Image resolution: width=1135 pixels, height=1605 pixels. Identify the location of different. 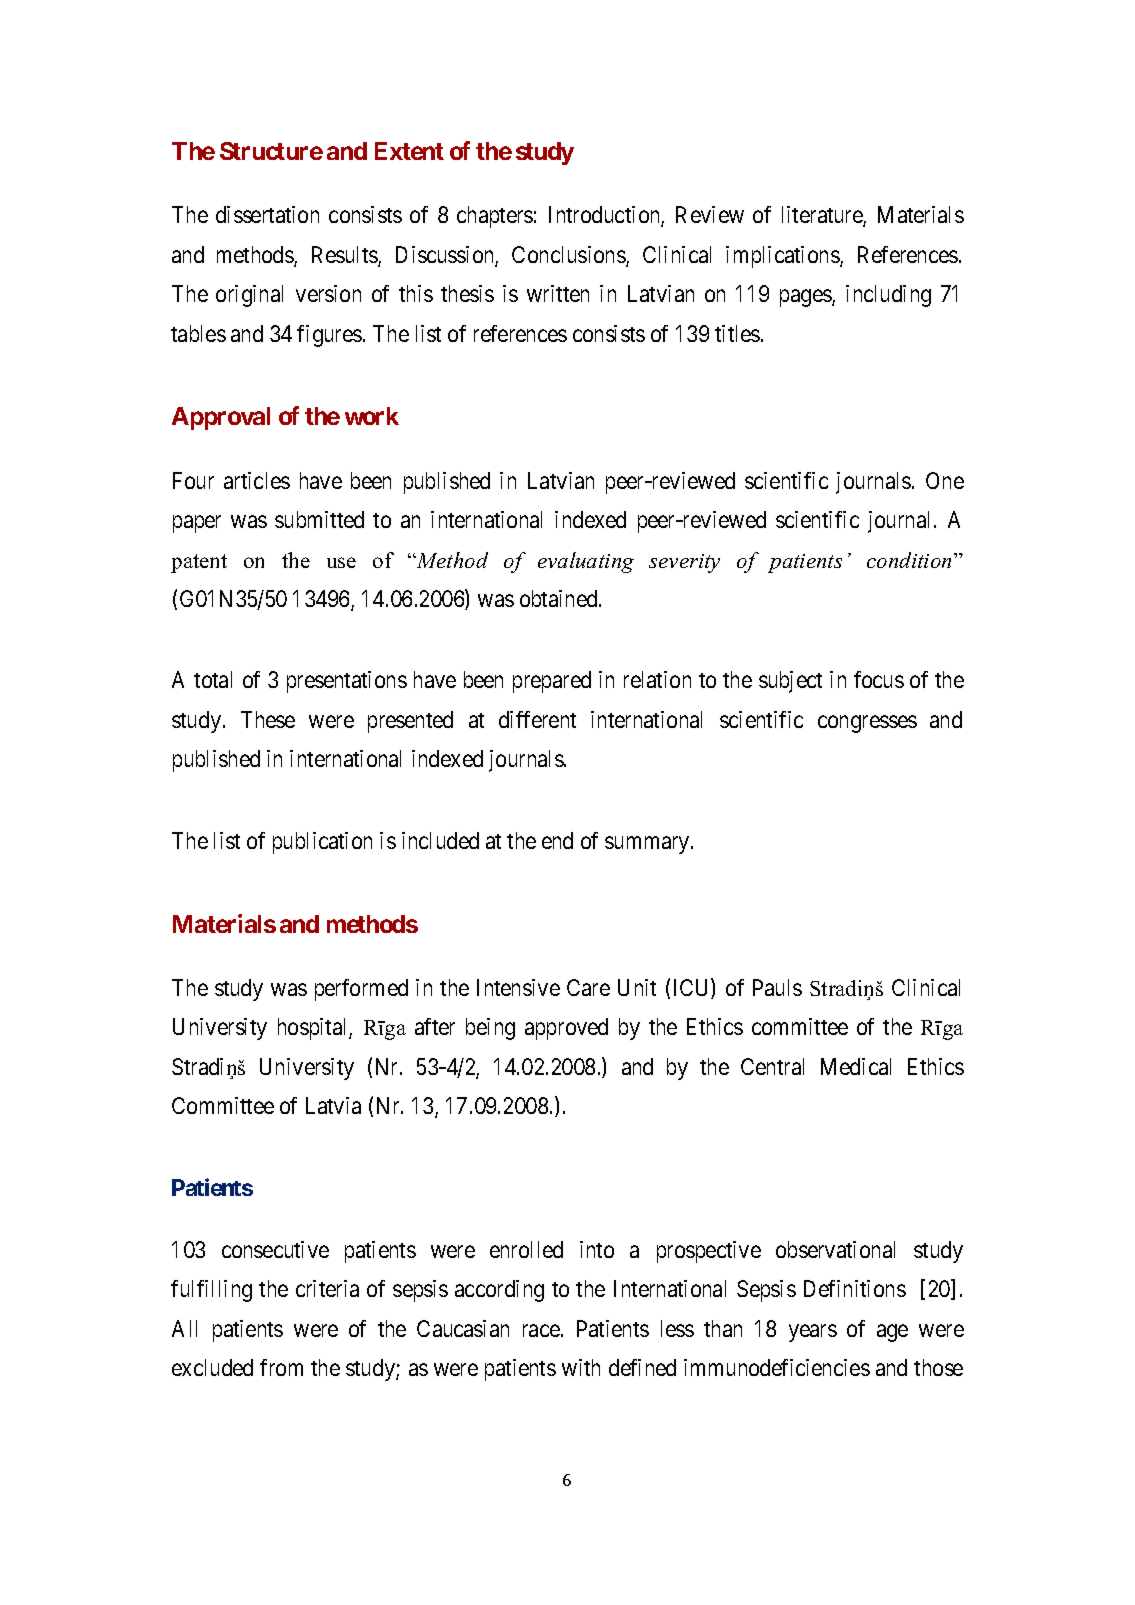
(537, 719).
